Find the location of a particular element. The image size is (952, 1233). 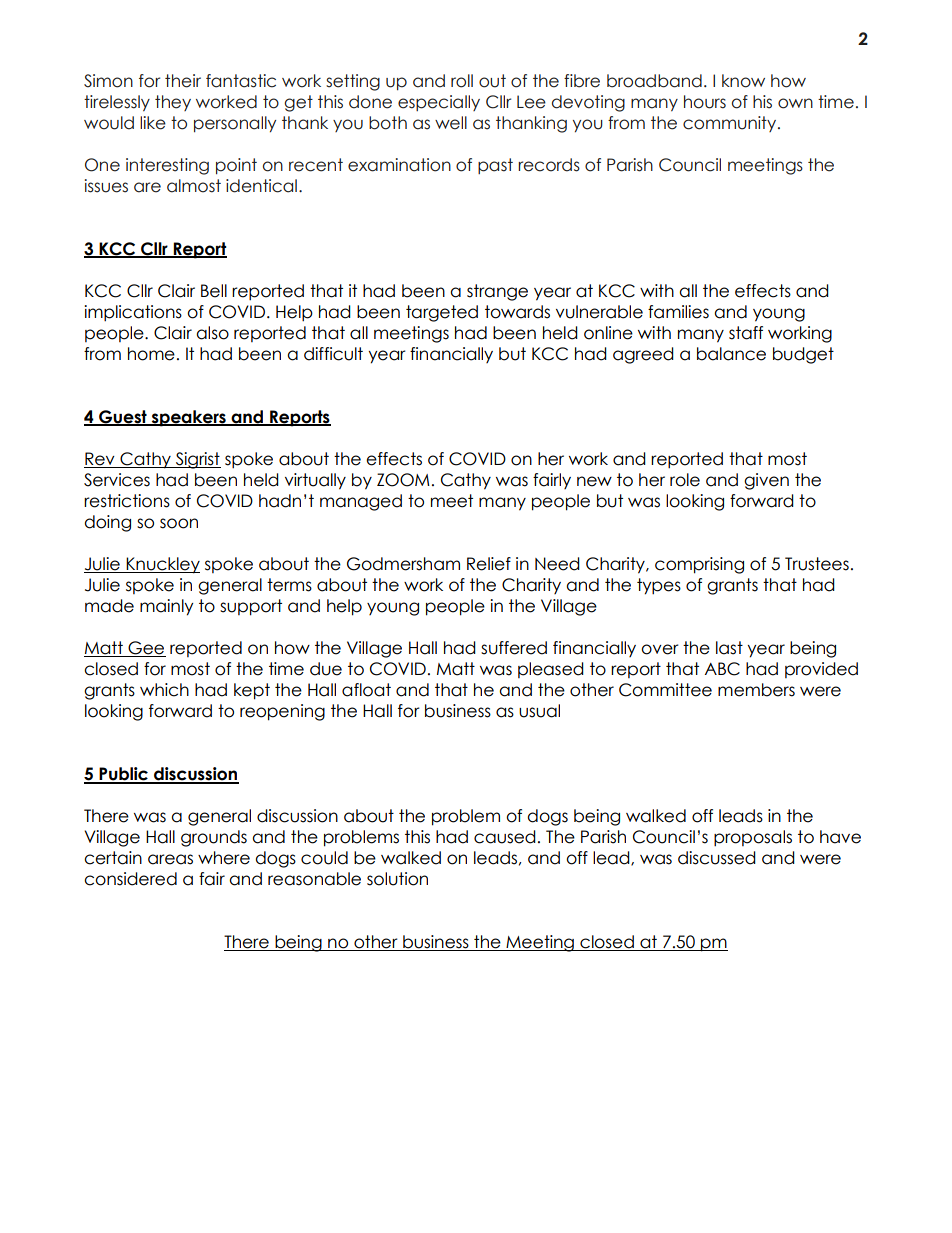

mainly is located at coordinates (167, 607).
